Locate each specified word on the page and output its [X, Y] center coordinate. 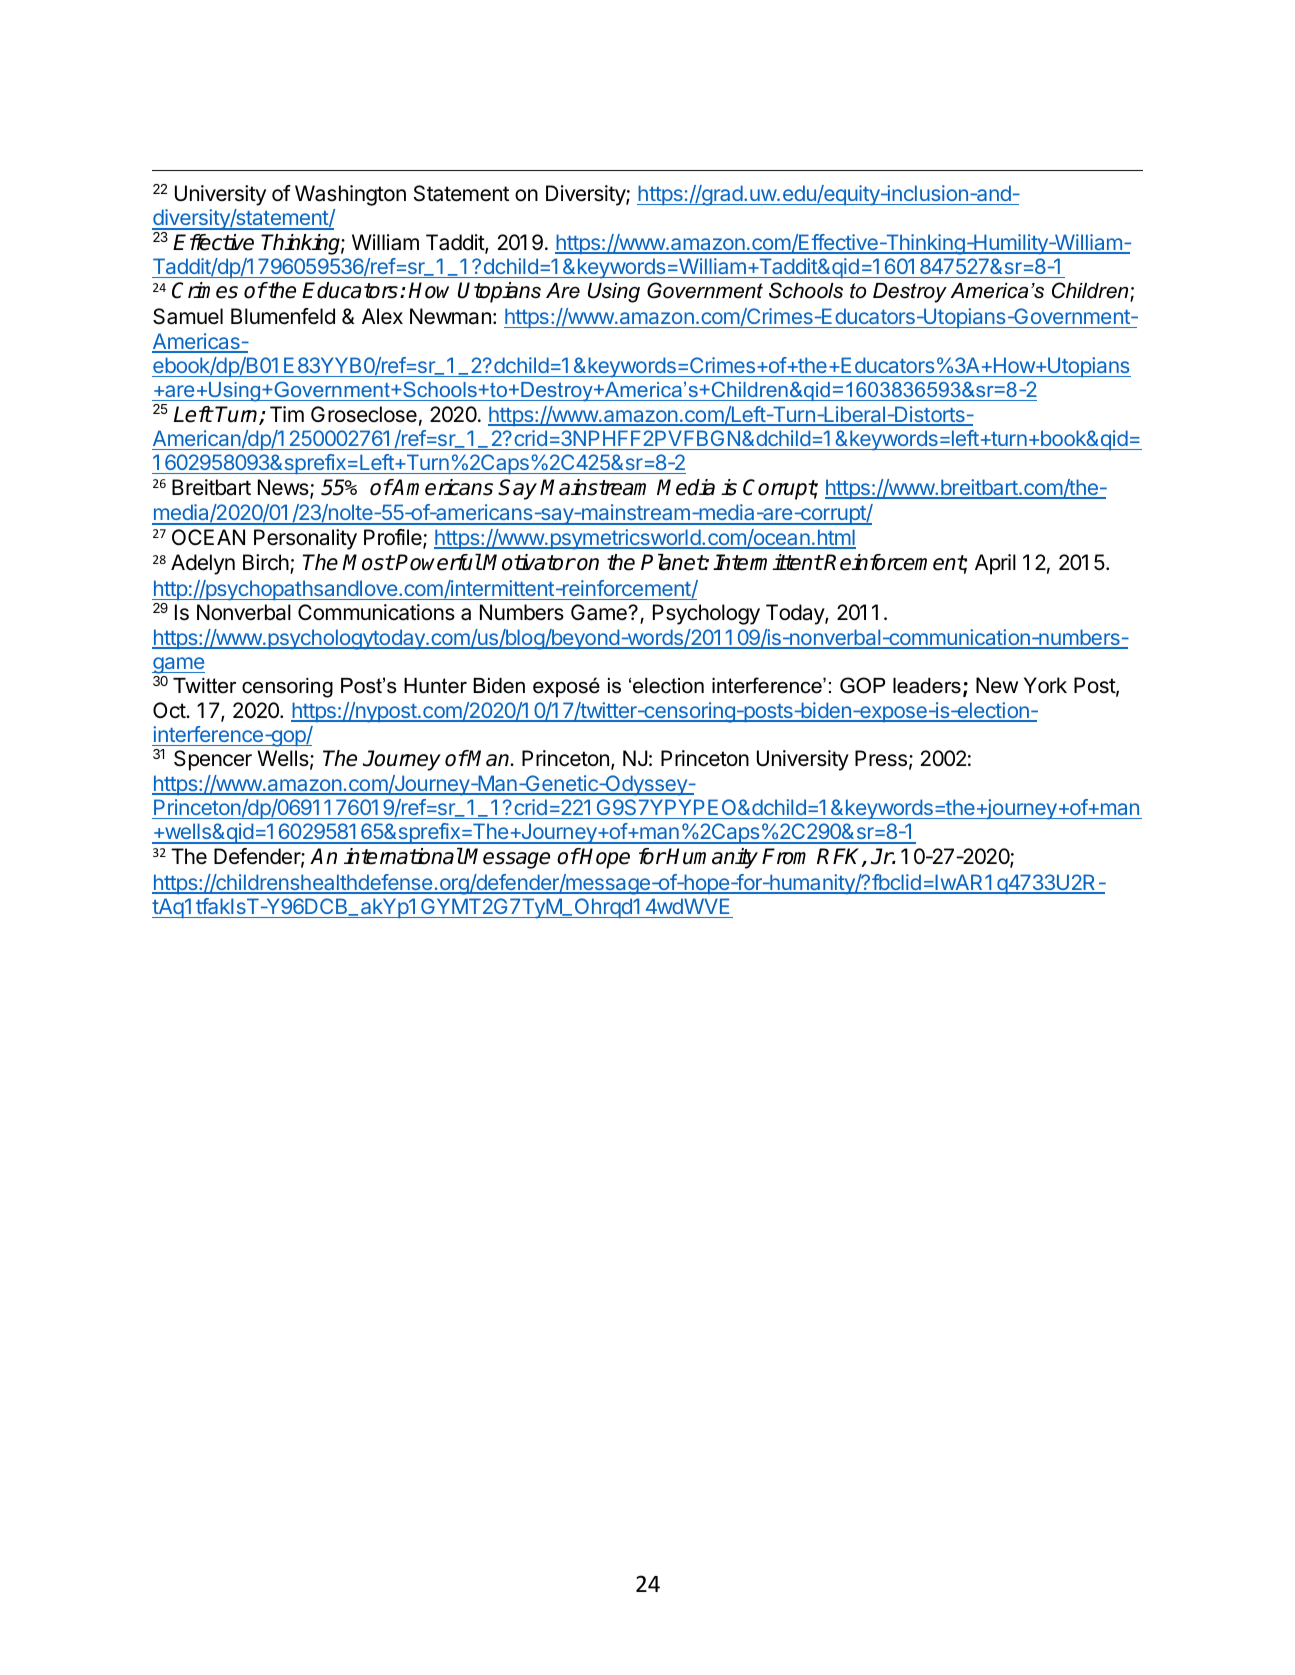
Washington [350, 195]
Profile [394, 538]
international [403, 856]
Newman [450, 316]
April [995, 564]
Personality [305, 539]
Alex [382, 316]
